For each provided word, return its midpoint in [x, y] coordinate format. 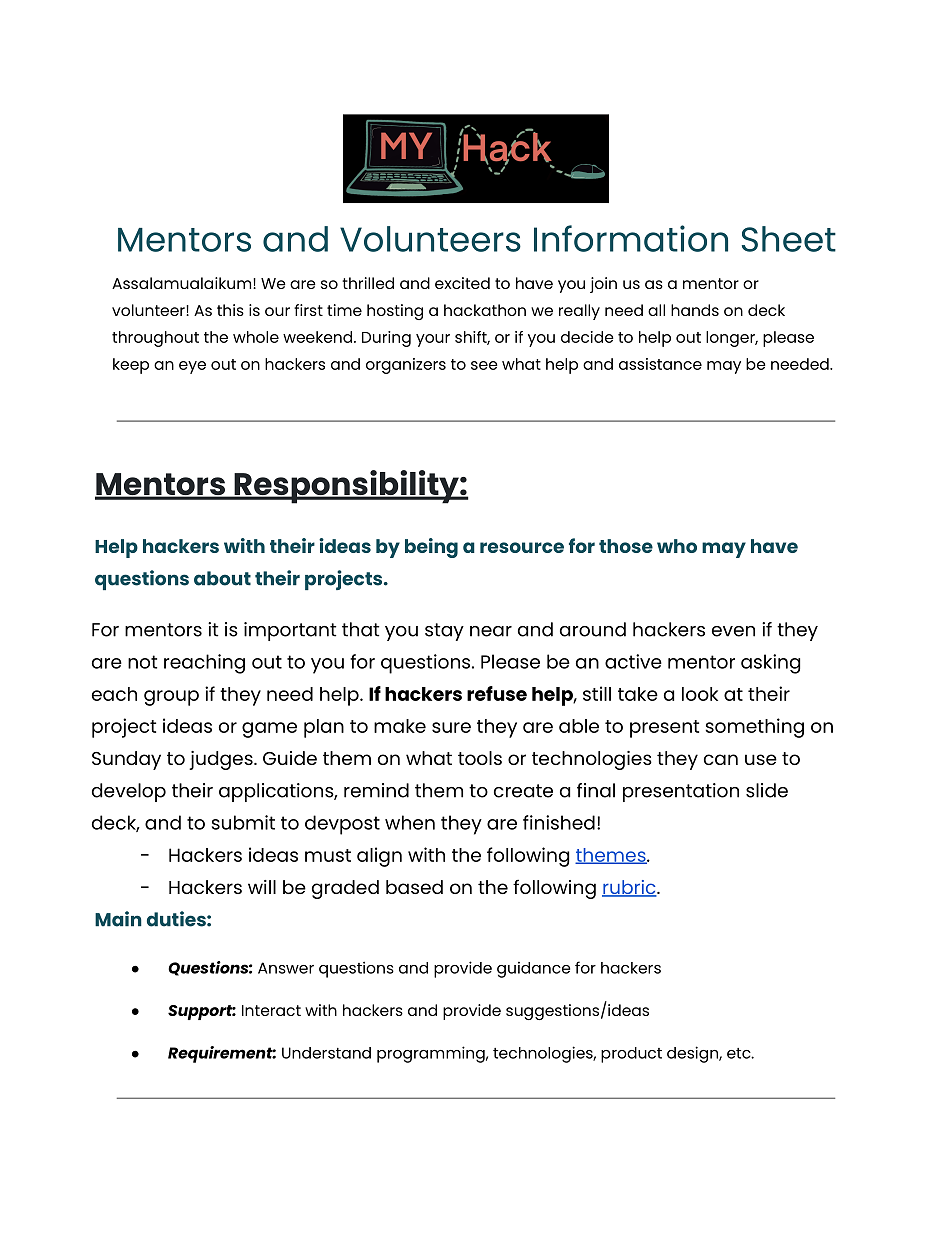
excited [462, 283]
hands [695, 310]
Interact [271, 1010]
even [733, 631]
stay [444, 632]
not [142, 662]
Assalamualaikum [183, 283]
